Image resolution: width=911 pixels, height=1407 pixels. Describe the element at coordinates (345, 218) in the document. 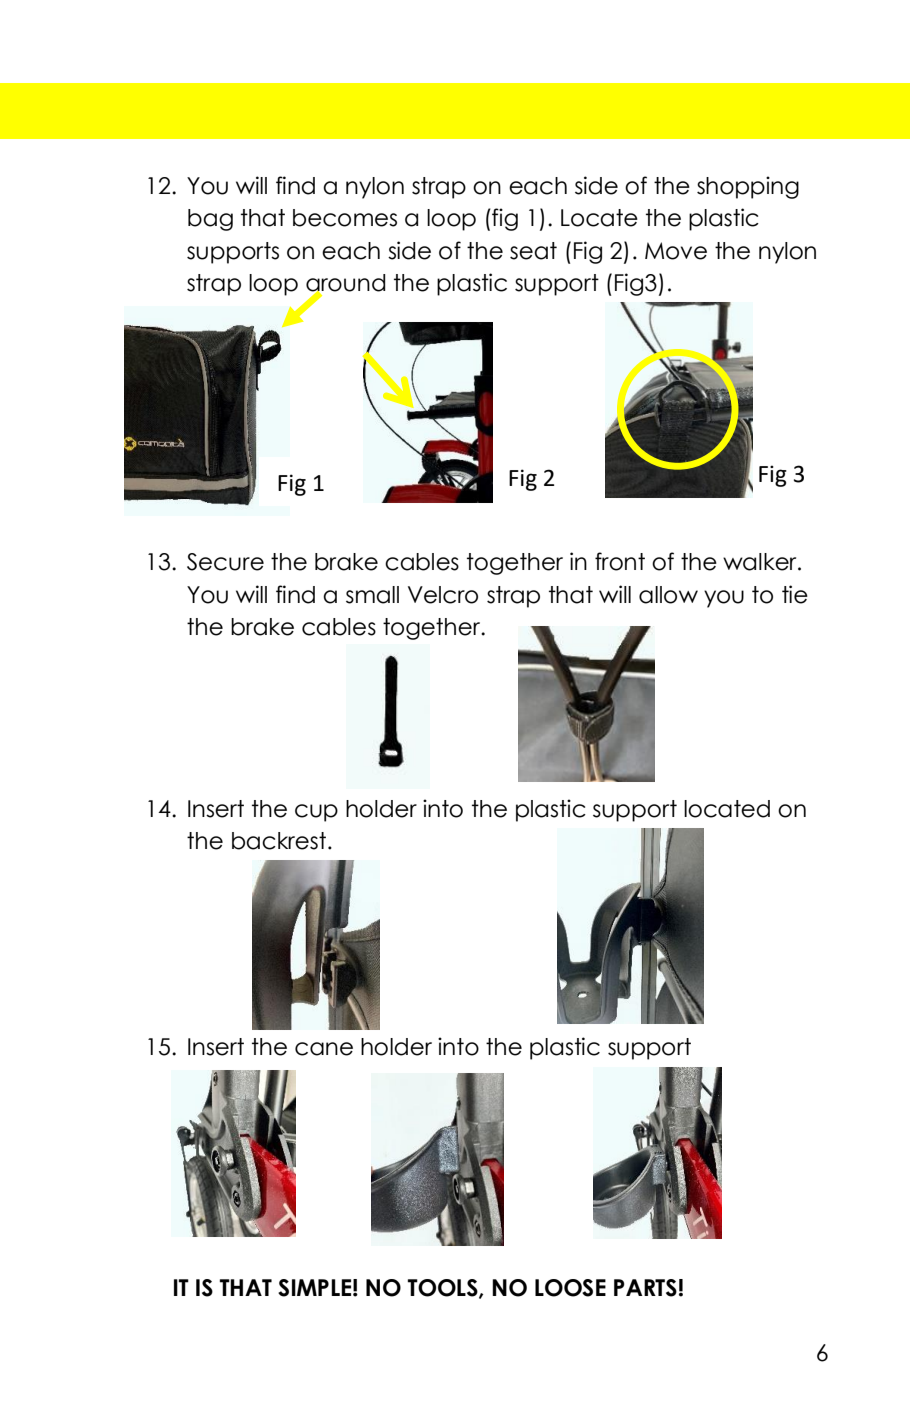

I see `becomes` at that location.
